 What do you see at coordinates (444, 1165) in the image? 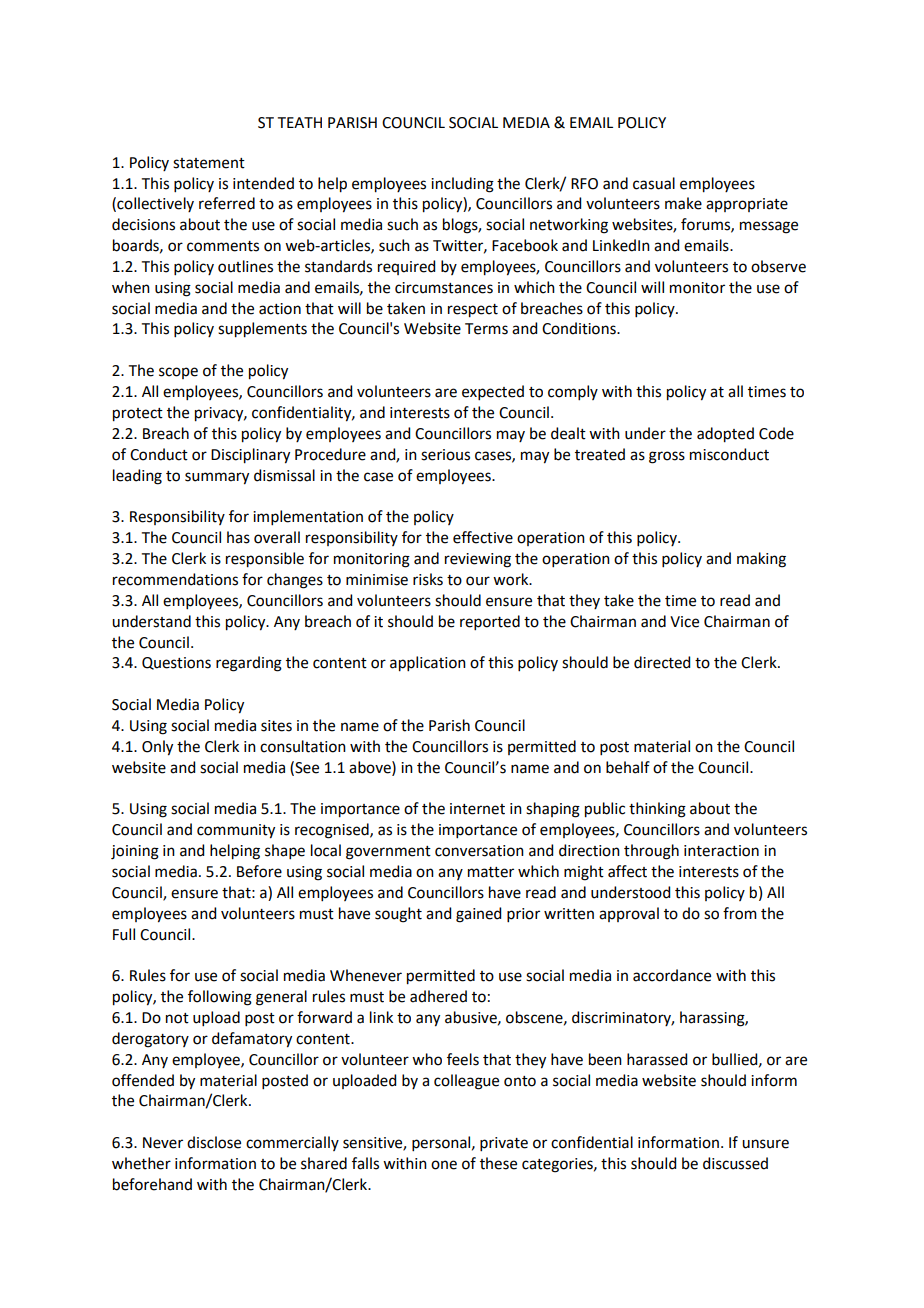
I see `one` at bounding box center [444, 1165].
